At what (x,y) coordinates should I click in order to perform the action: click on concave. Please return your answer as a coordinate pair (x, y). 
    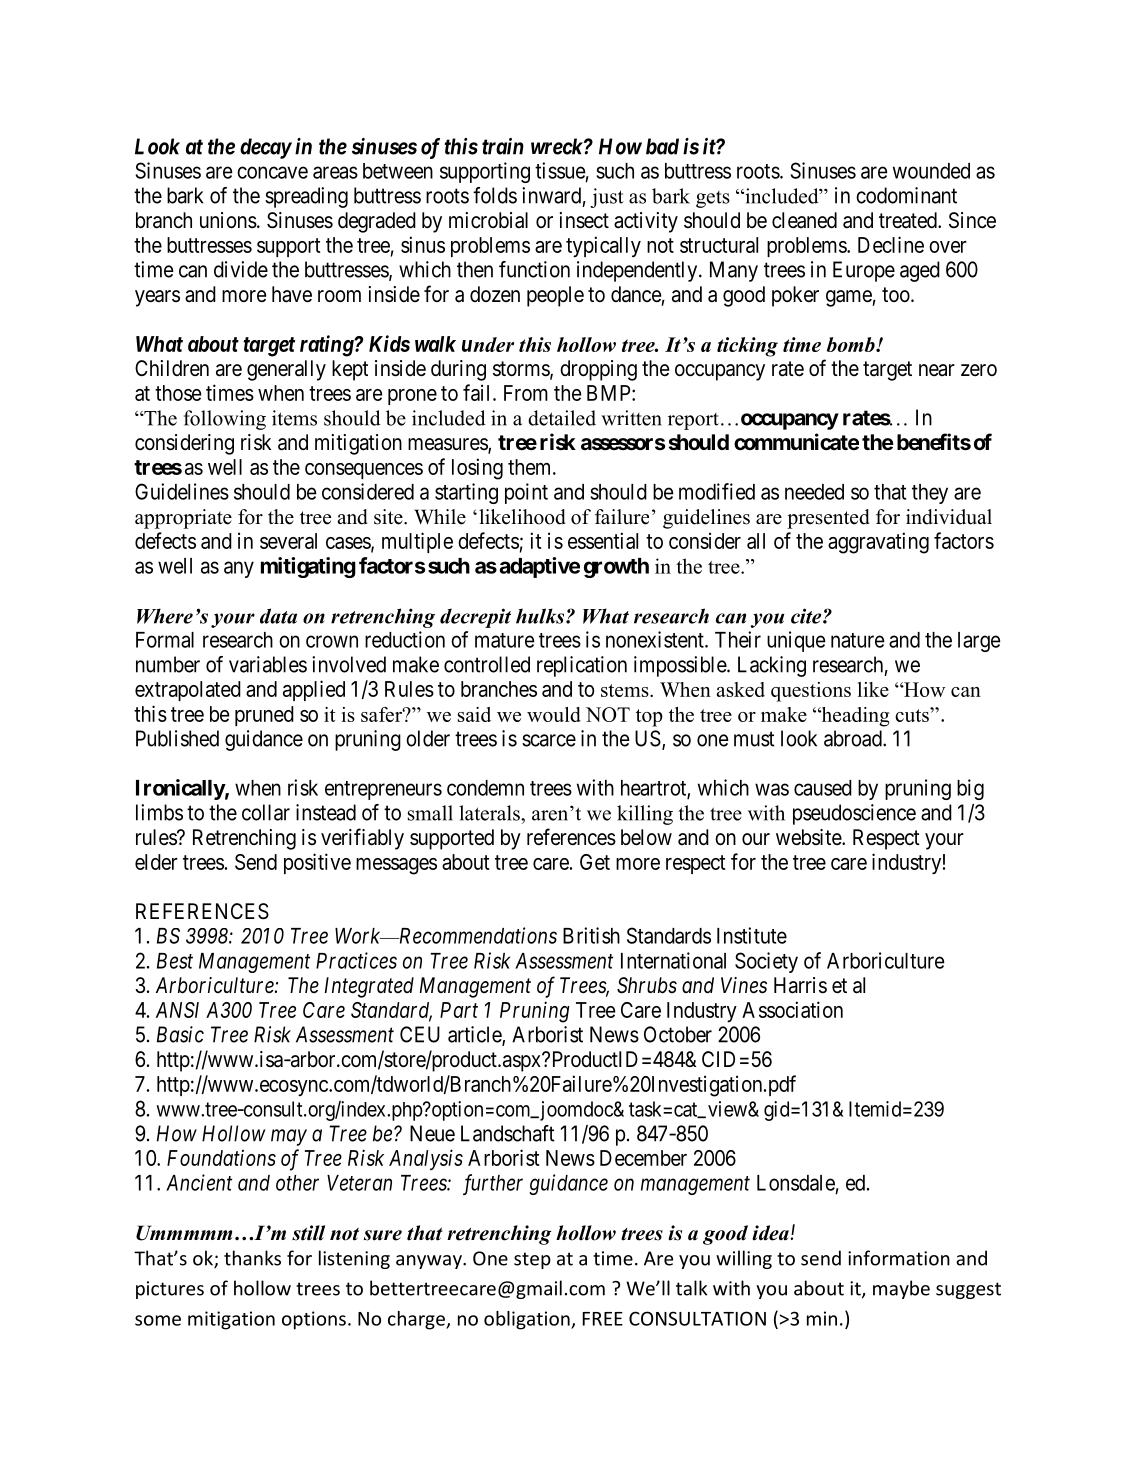
    Looking at the image, I should click on (272, 172).
